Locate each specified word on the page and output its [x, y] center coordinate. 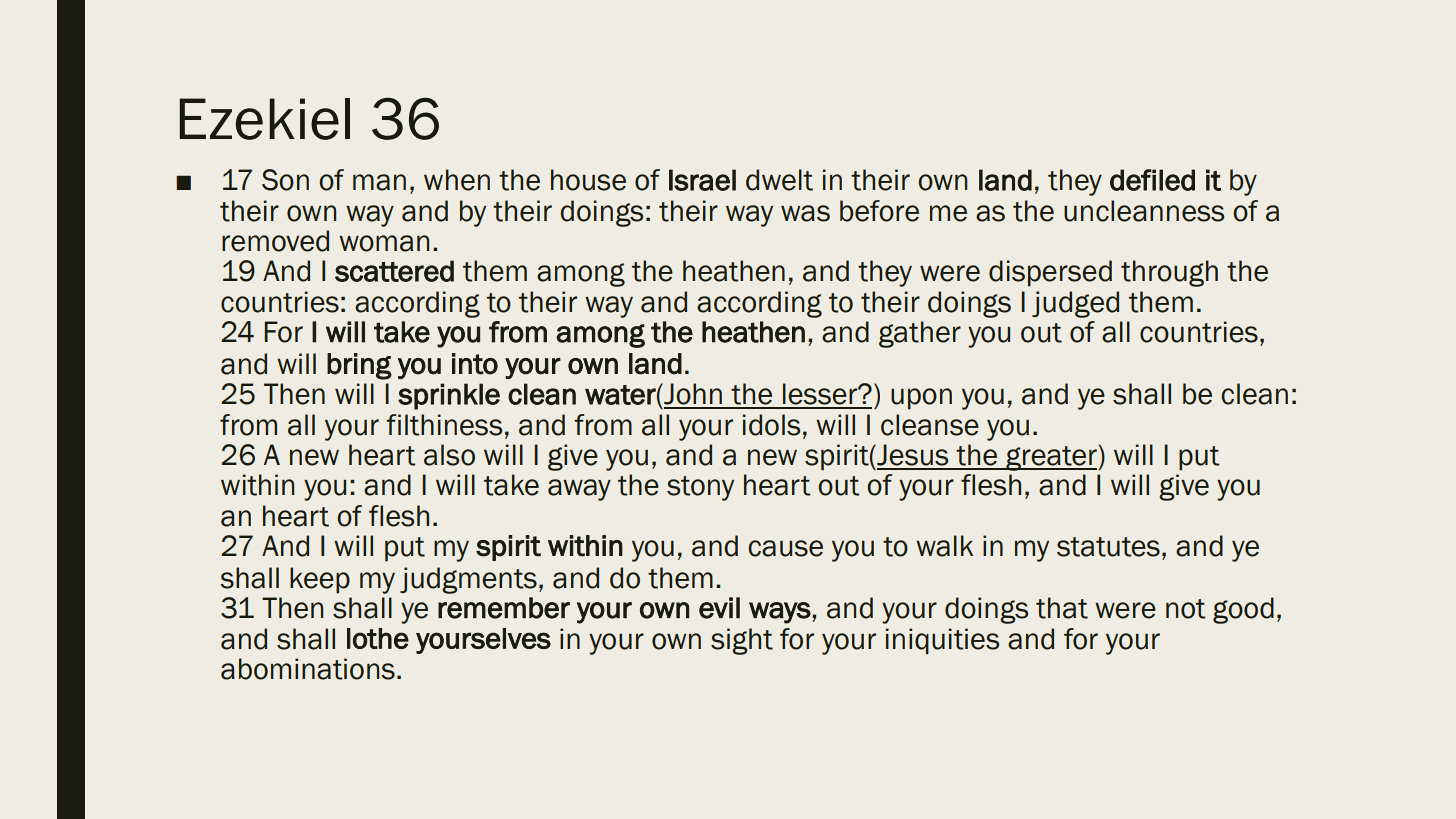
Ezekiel [265, 119]
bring [359, 366]
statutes [1108, 547]
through [1169, 273]
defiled [1152, 180]
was [805, 213]
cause [785, 548]
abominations [308, 669]
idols [771, 425]
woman [384, 243]
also [449, 455]
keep [320, 580]
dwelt [779, 180]
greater [1051, 458]
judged [1075, 304]
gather [920, 334]
